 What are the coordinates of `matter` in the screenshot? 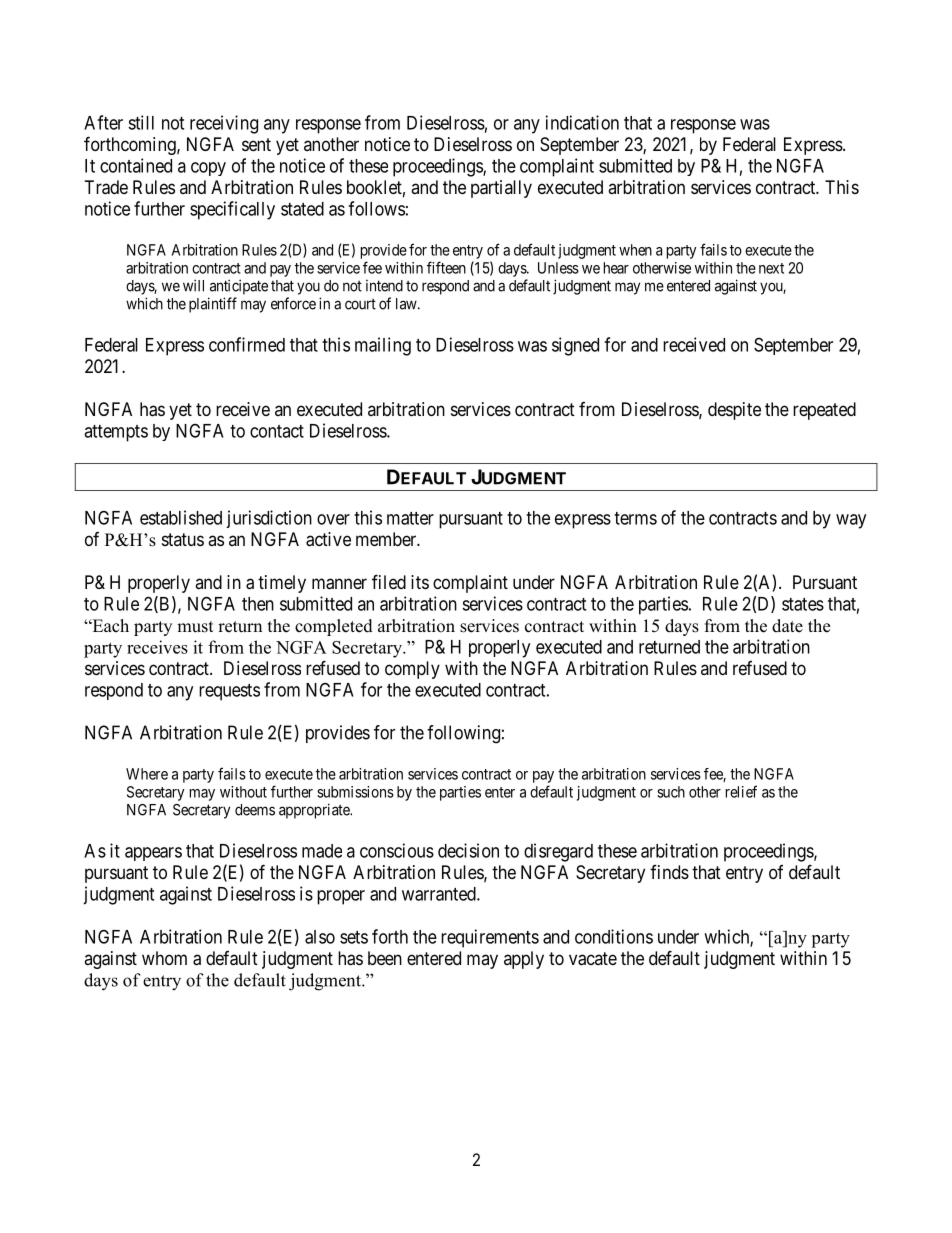 It's located at (410, 518).
